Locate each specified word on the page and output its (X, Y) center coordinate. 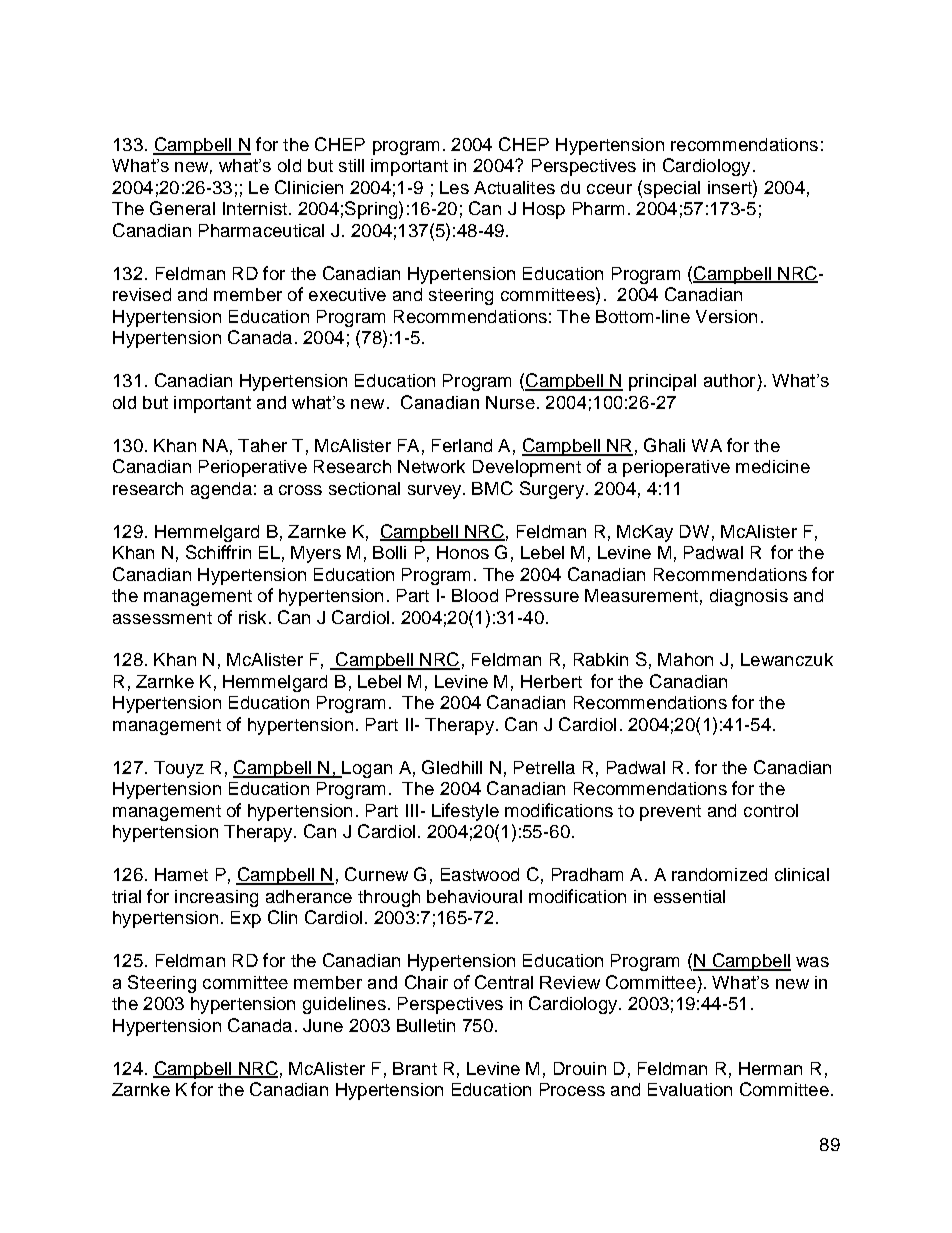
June (323, 1025)
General (182, 208)
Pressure (542, 595)
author (729, 380)
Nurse (510, 402)
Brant (415, 1068)
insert (731, 187)
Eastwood (480, 874)
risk (252, 617)
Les (454, 187)
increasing (216, 898)
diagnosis (749, 597)
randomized (719, 874)
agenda (221, 490)
